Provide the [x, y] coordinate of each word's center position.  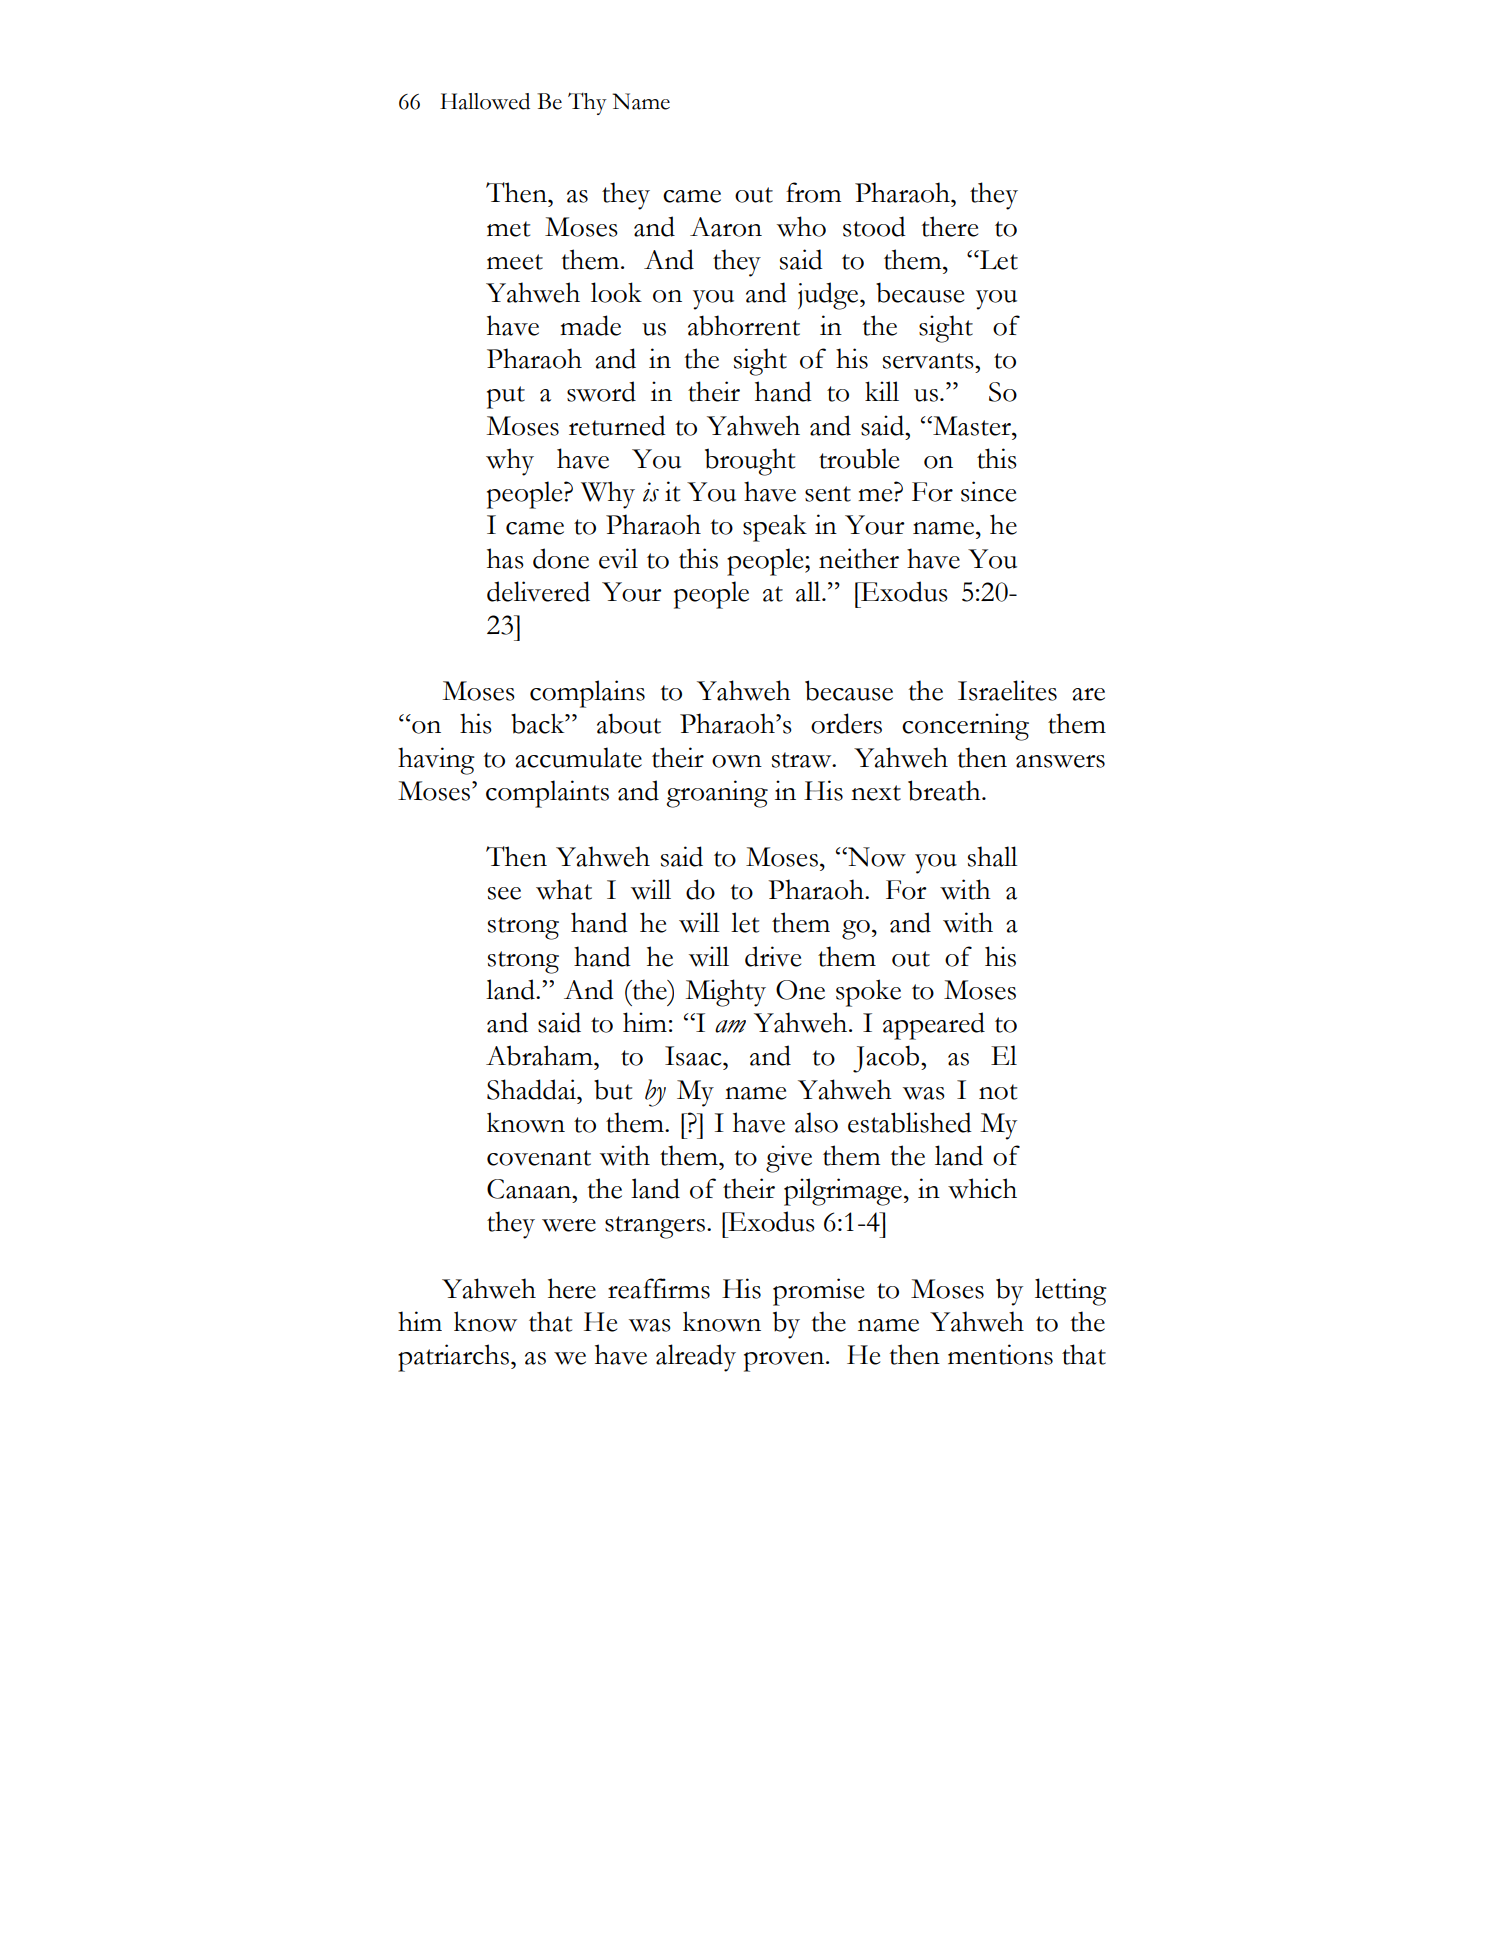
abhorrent [744, 325]
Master [972, 426]
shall [993, 856]
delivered [538, 591]
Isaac [694, 1056]
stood [874, 226]
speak [775, 528]
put [506, 397]
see [504, 893]
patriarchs [453, 1358]
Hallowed [485, 101]
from [813, 192]
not [998, 1092]
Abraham [540, 1055]
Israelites [1007, 690]
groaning [717, 794]
